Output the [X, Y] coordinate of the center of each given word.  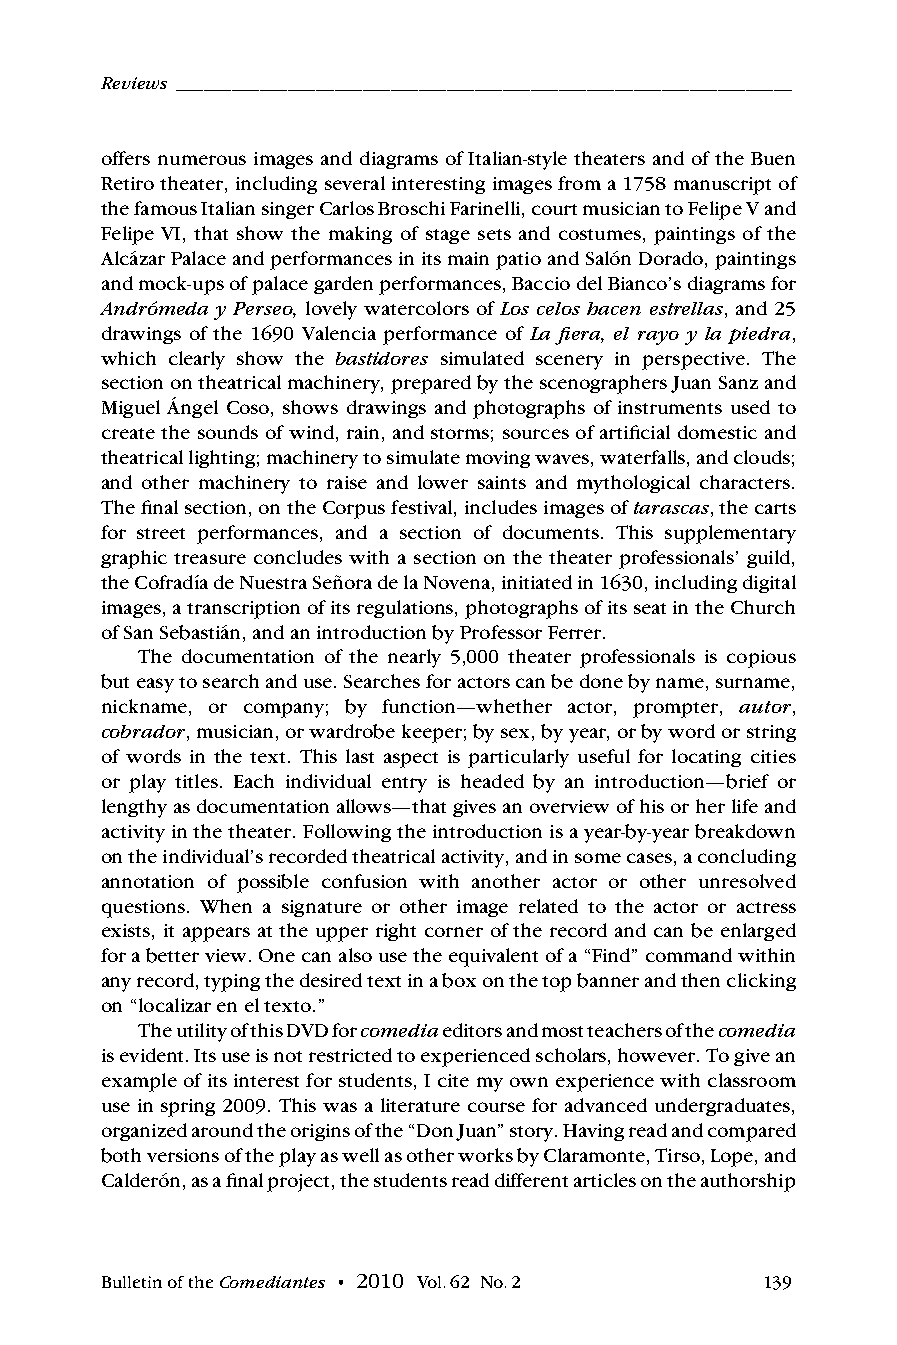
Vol [431, 1282]
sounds [228, 432]
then [700, 980]
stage [448, 236]
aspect [411, 760]
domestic [717, 432]
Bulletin [132, 1282]
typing [232, 983]
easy [155, 685]
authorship [748, 1182]
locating [706, 758]
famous [165, 208]
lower [443, 482]
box [459, 980]
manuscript [722, 186]
